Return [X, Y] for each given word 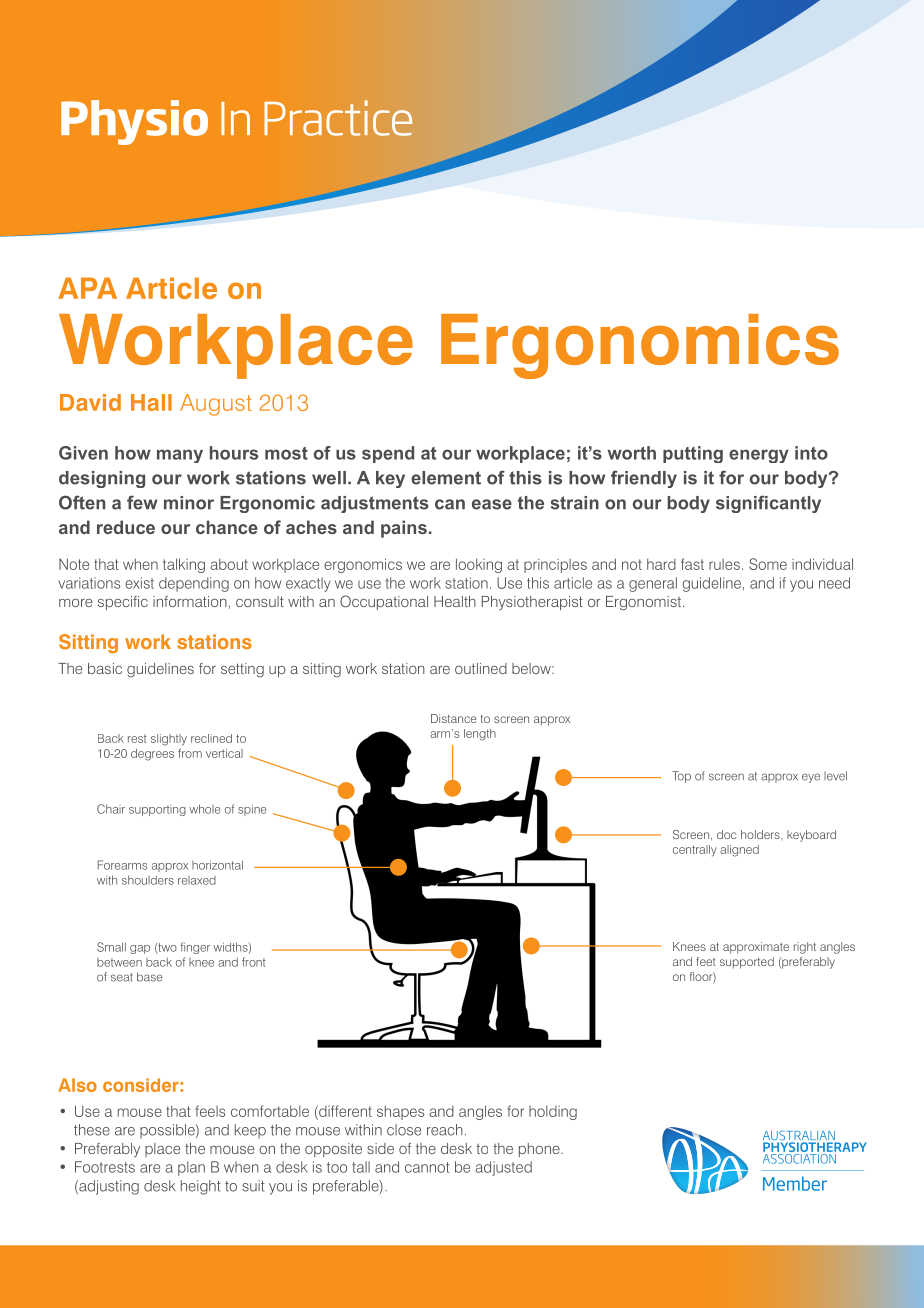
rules [724, 564]
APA [87, 288]
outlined [481, 668]
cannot [427, 1167]
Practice [338, 118]
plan [191, 1168]
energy [759, 456]
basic [105, 668]
